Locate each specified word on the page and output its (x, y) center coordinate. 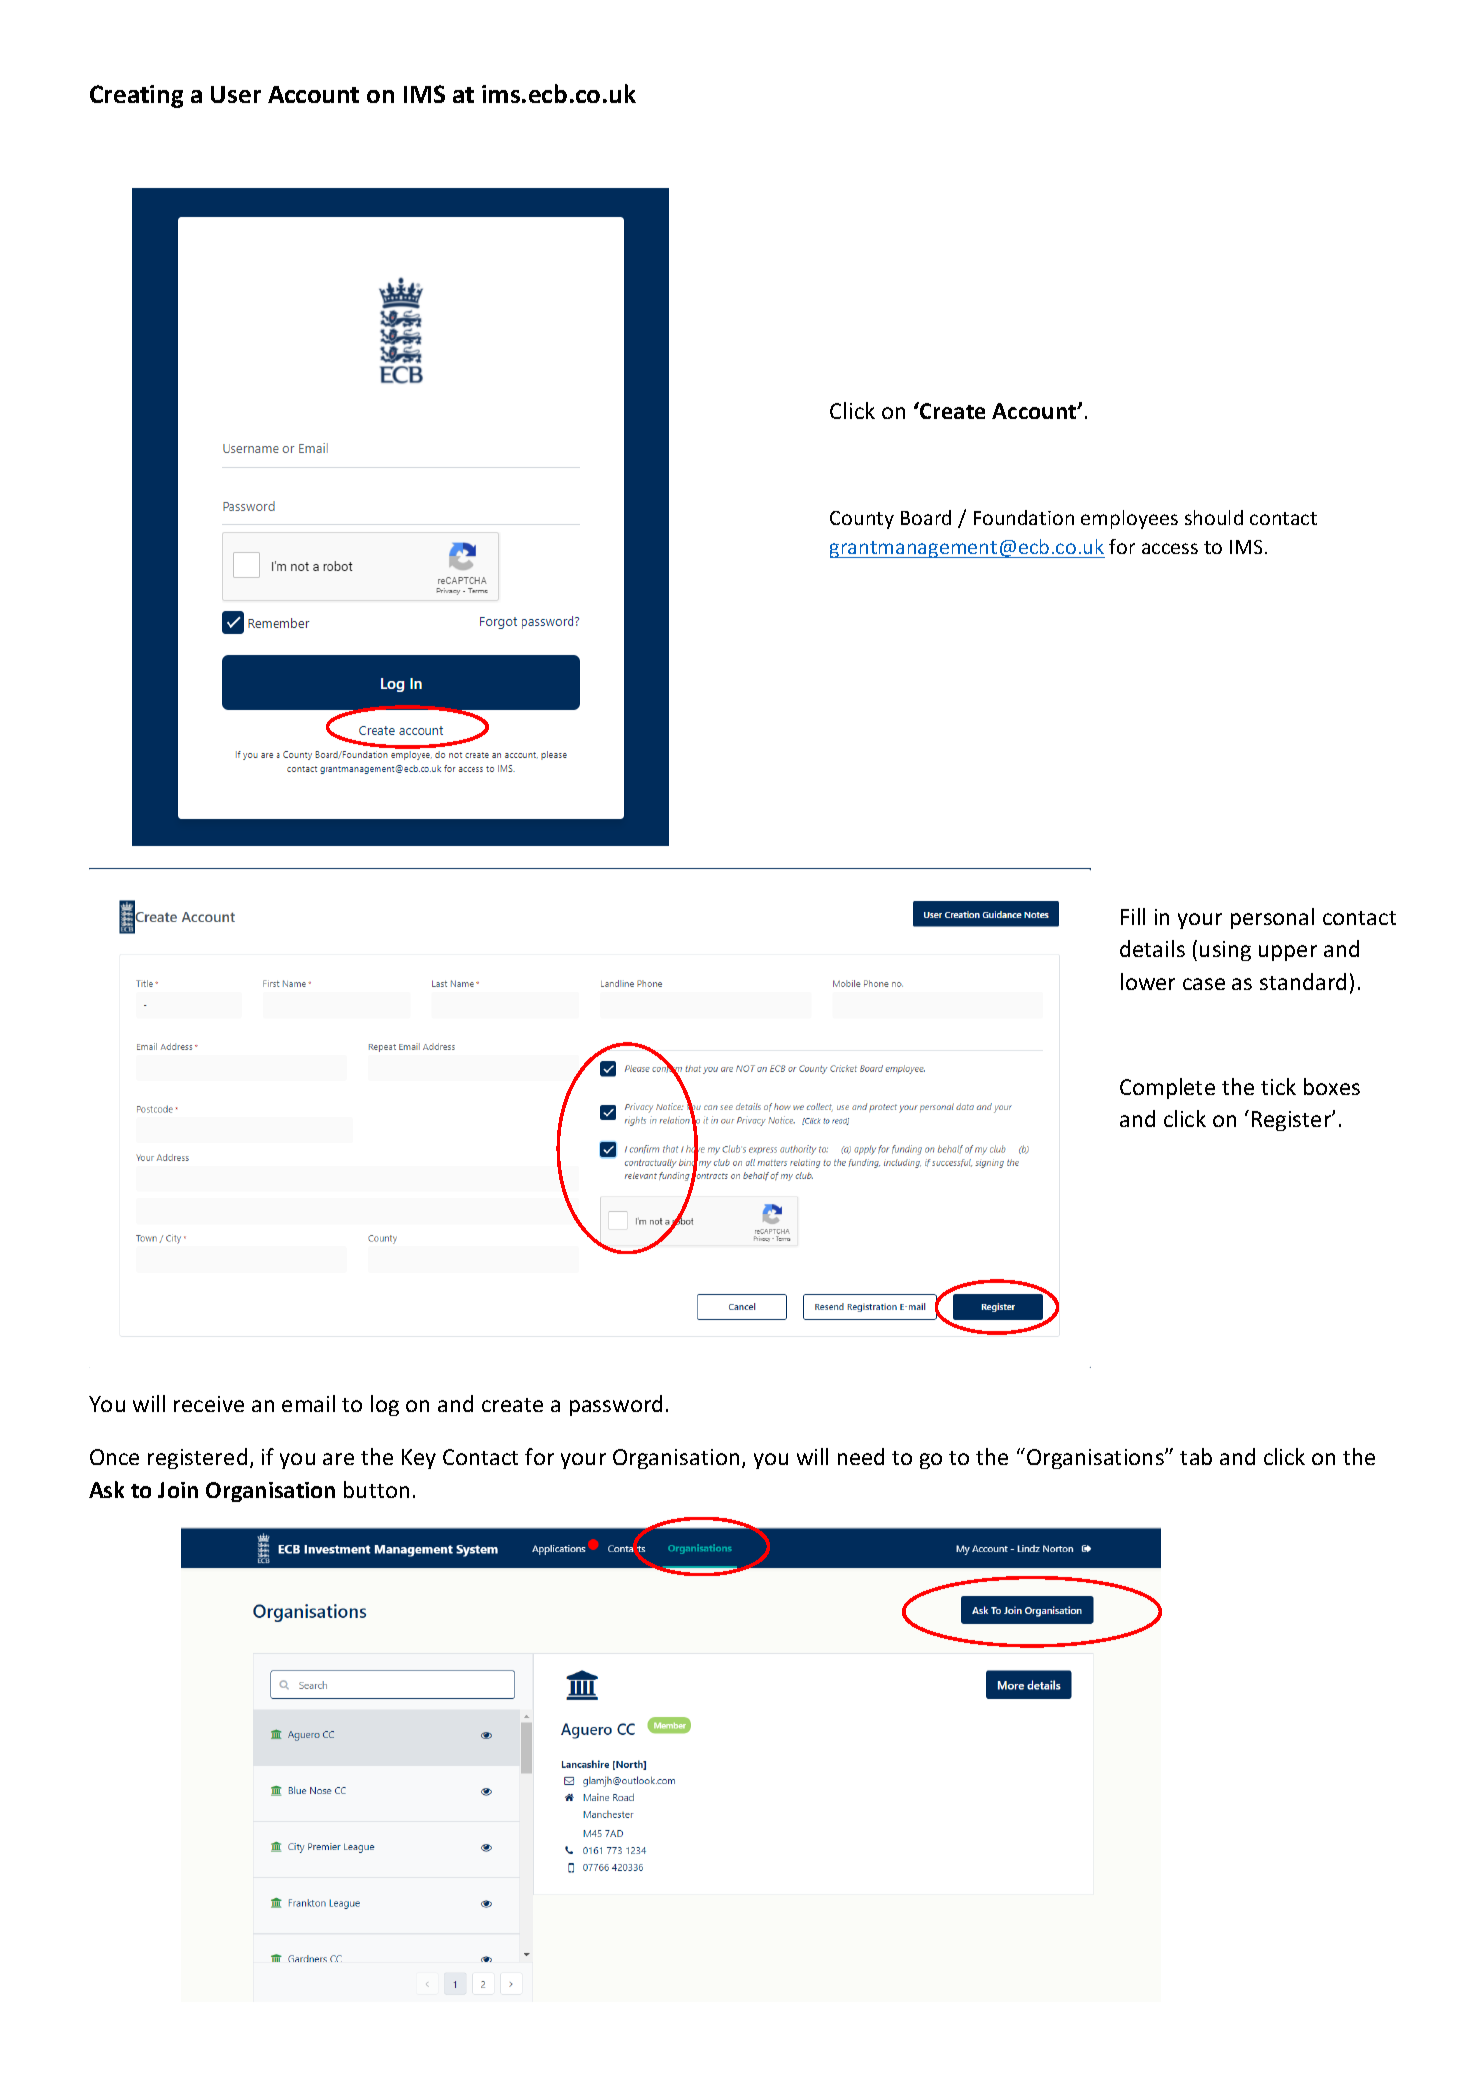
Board (926, 517)
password (616, 1405)
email (308, 1403)
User (236, 94)
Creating (136, 96)
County (862, 520)
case (1204, 984)
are (338, 1459)
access (1170, 548)
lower (1148, 981)
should (1214, 517)
